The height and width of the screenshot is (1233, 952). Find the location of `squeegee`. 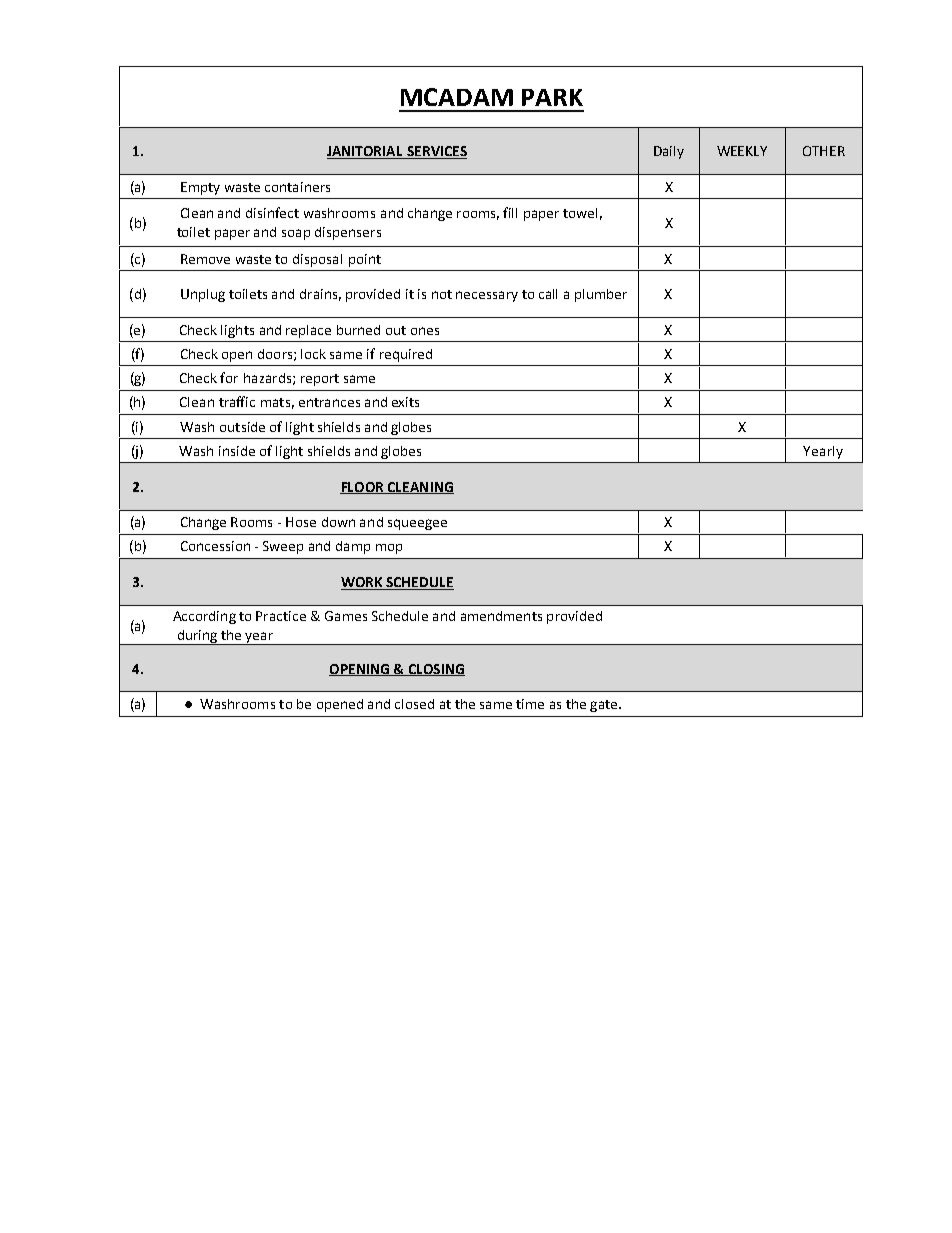

squeegee is located at coordinates (417, 524).
